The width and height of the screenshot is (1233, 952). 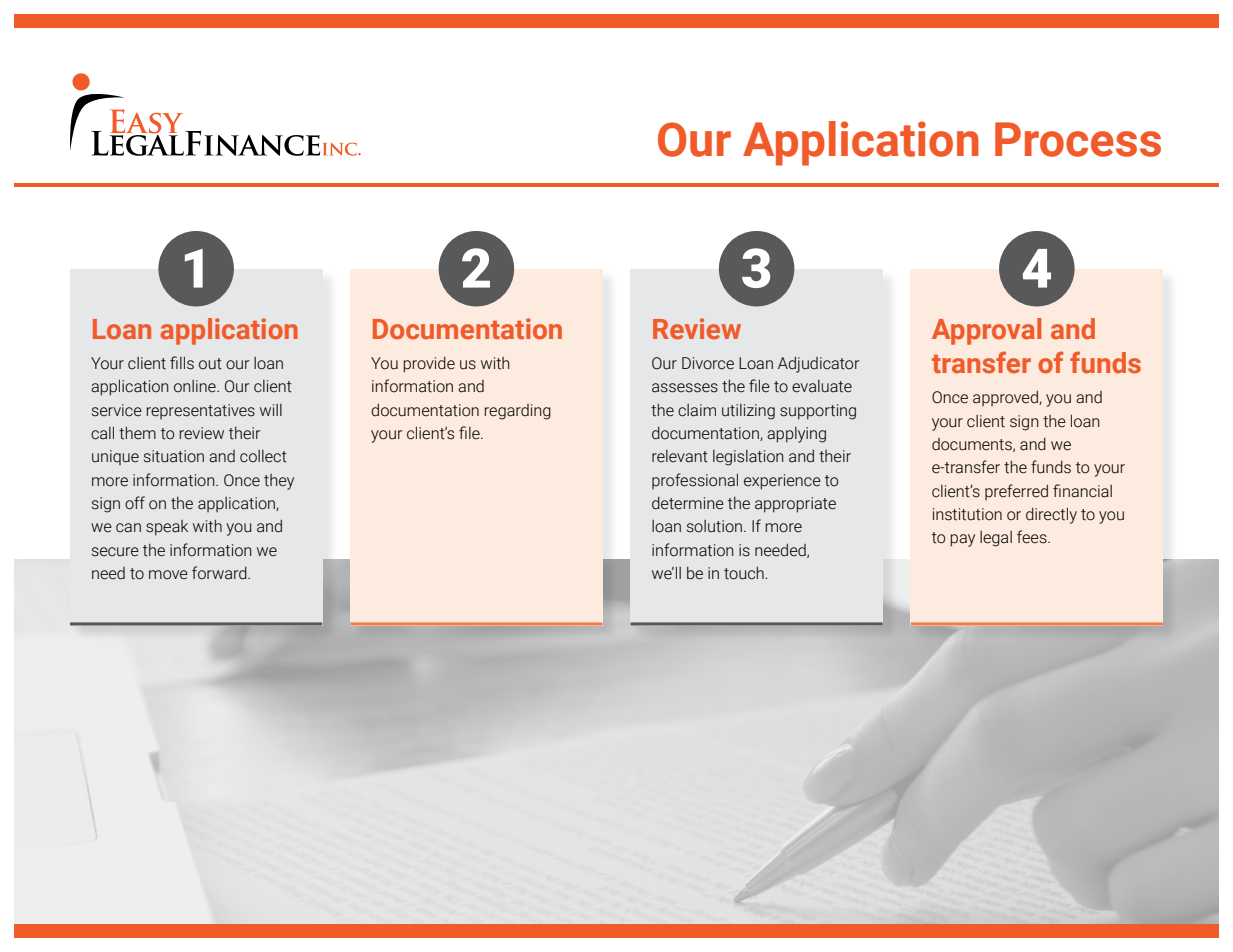 What do you see at coordinates (708, 363) in the screenshot?
I see `Divorce` at bounding box center [708, 363].
